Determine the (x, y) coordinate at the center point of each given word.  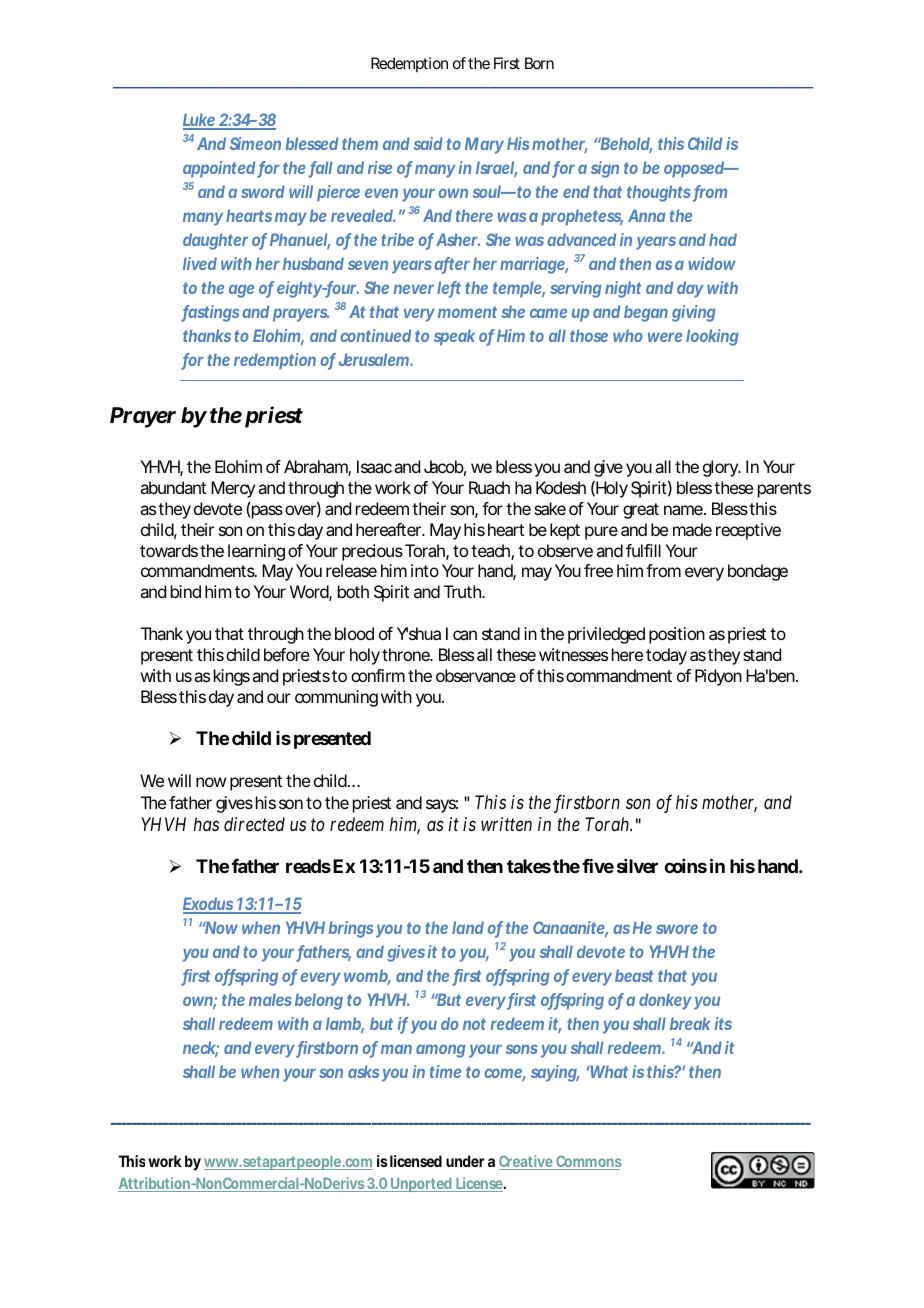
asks (363, 1071)
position (677, 635)
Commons (588, 1162)
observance (476, 675)
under (465, 1161)
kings (232, 677)
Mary (484, 145)
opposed (694, 169)
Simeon (255, 143)
